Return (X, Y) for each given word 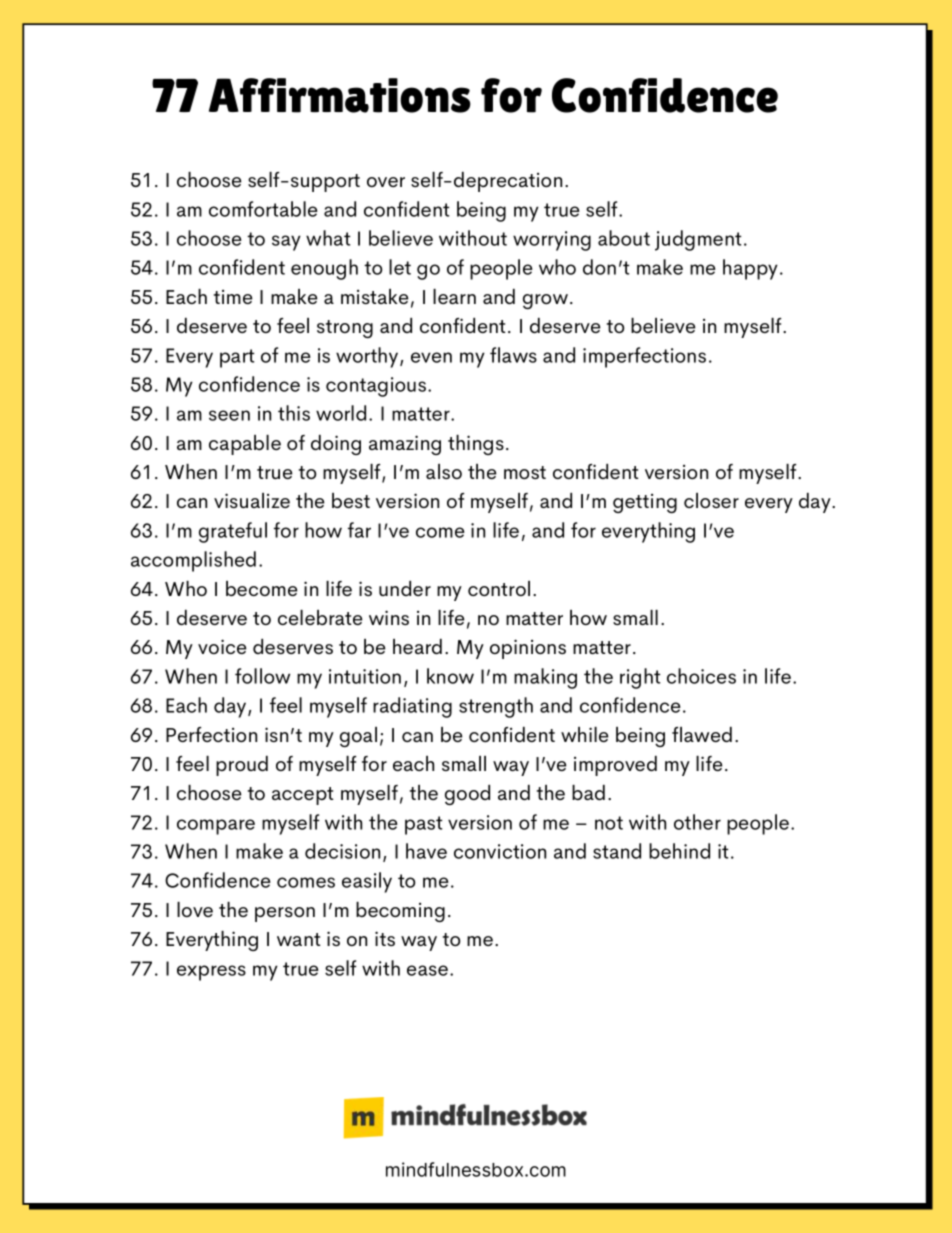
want (299, 939)
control (499, 588)
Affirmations (340, 95)
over (386, 182)
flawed (702, 734)
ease (427, 970)
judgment (698, 240)
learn (454, 296)
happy (750, 269)
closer (711, 500)
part (237, 358)
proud (242, 766)
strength (496, 707)
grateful (233, 532)
